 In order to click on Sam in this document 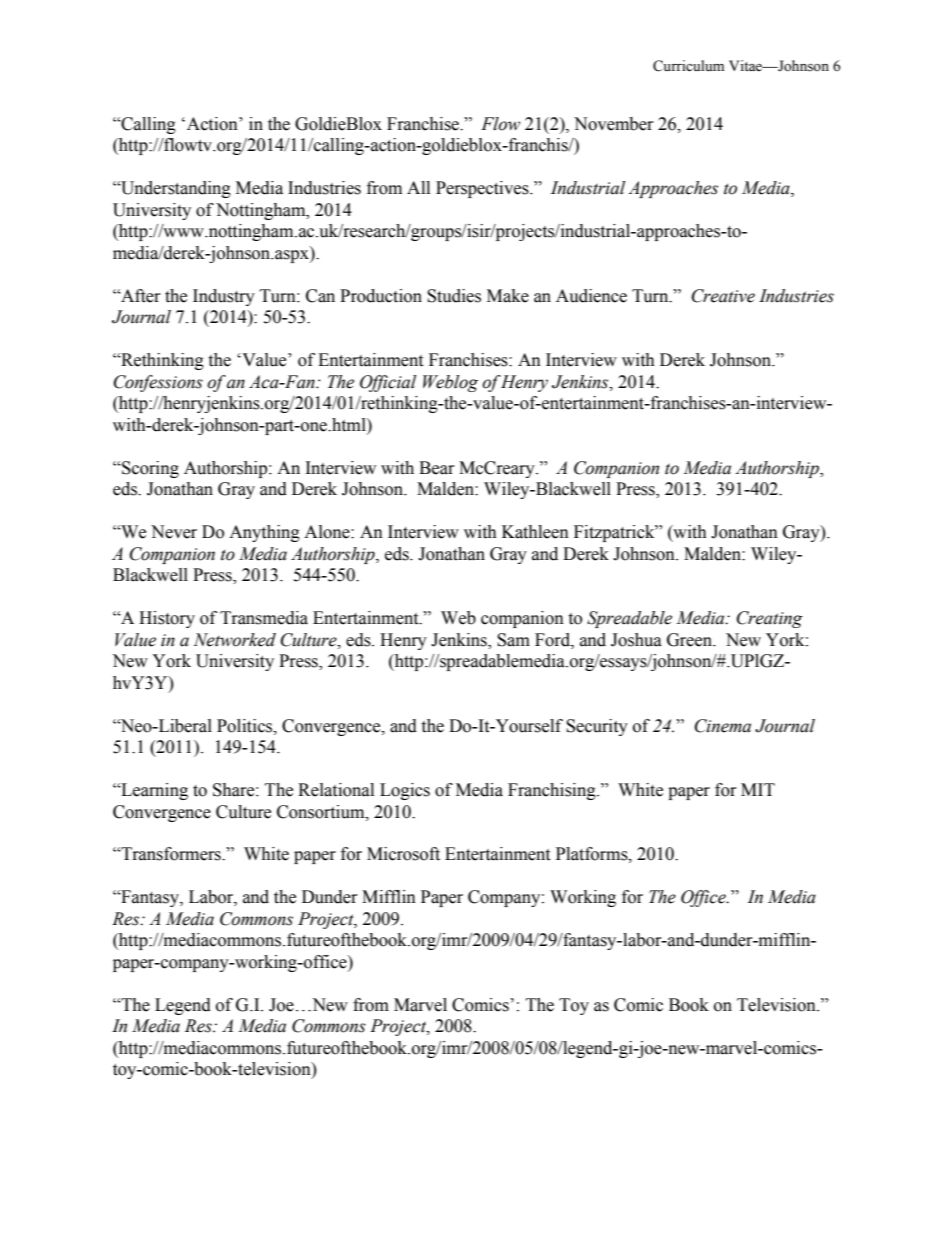, I will do `click(513, 640)`.
